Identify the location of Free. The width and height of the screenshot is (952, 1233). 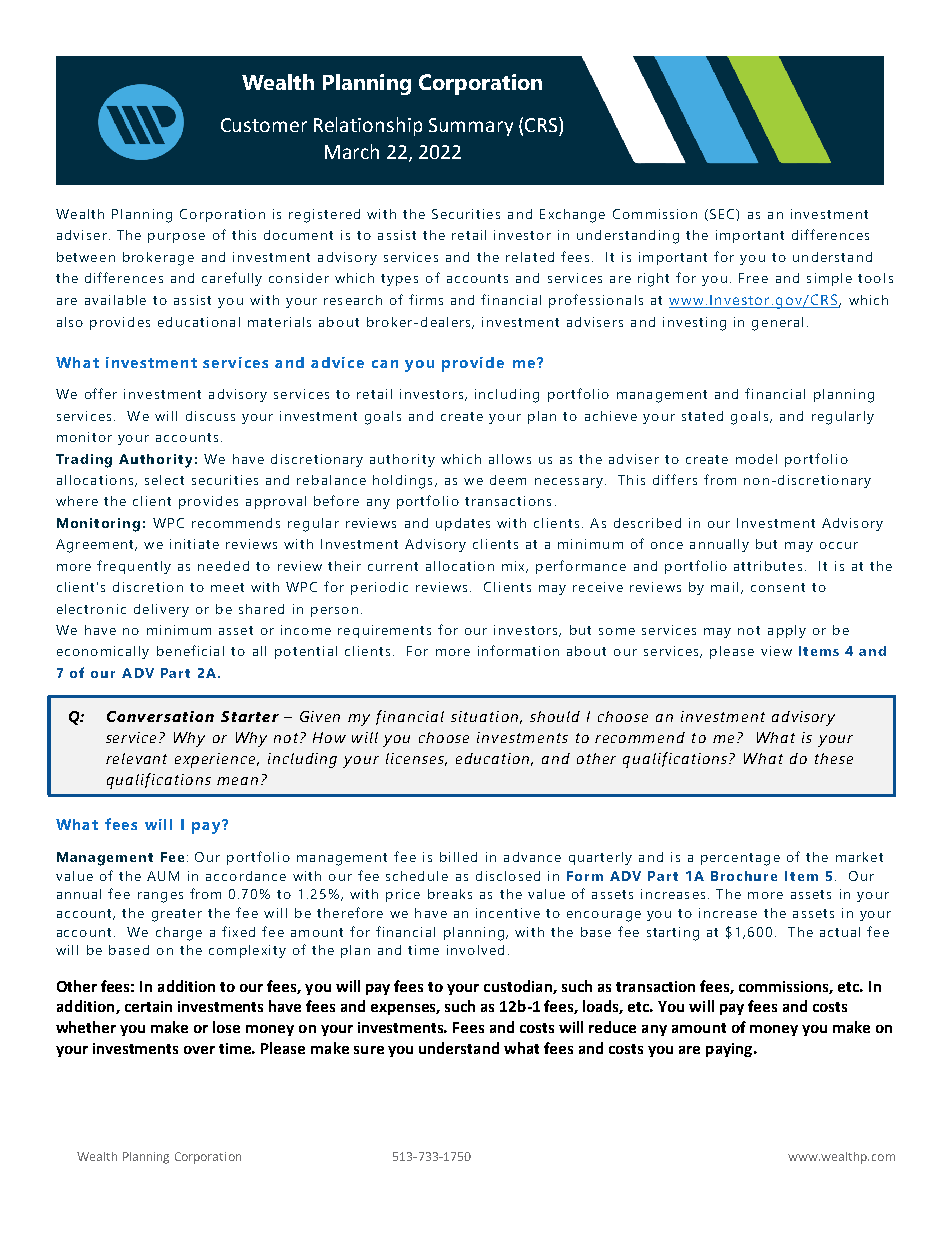
(753, 278).
